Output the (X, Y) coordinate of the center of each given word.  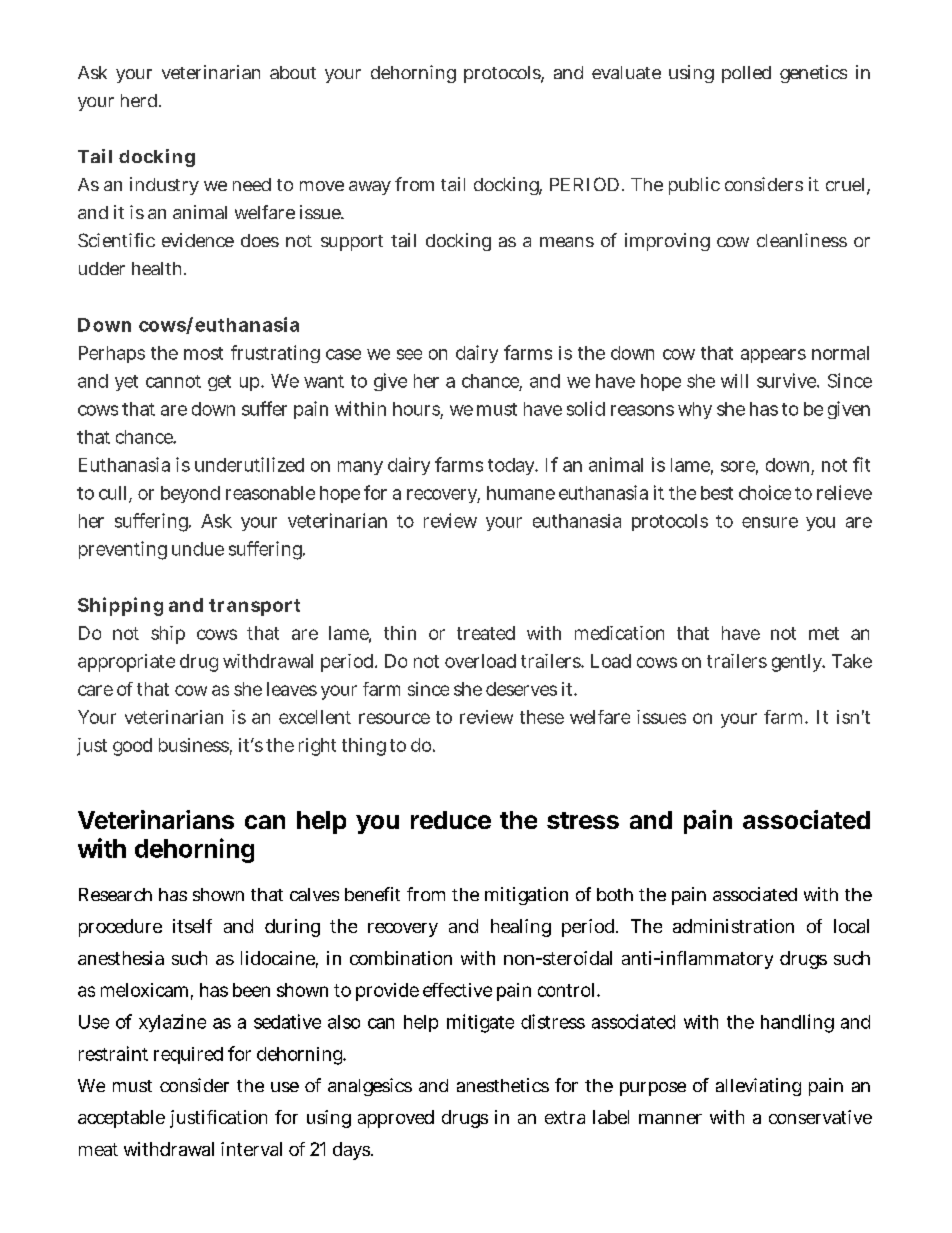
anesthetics (503, 1085)
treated (486, 633)
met (824, 633)
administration (733, 926)
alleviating (758, 1087)
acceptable (121, 1119)
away (370, 188)
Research (115, 894)
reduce (451, 820)
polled (746, 74)
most (203, 353)
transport (254, 607)
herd (141, 100)
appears (773, 356)
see (409, 354)
